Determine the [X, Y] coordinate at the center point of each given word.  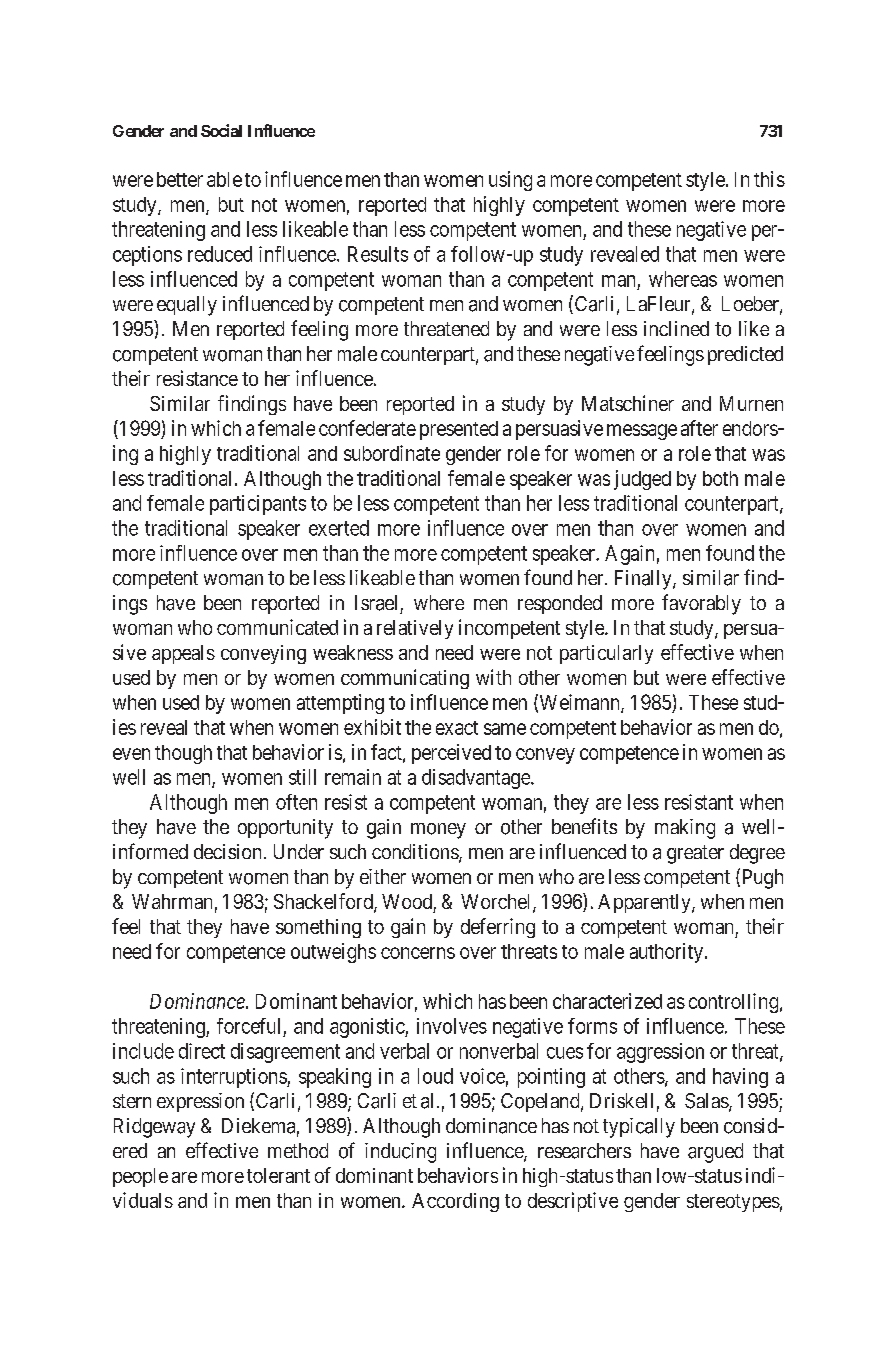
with [493, 677]
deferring [498, 928]
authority [666, 953]
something [318, 928]
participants [258, 505]
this [769, 179]
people [140, 1177]
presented [459, 430]
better [180, 179]
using [510, 181]
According [455, 1202]
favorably [701, 604]
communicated [277, 627]
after [699, 428]
